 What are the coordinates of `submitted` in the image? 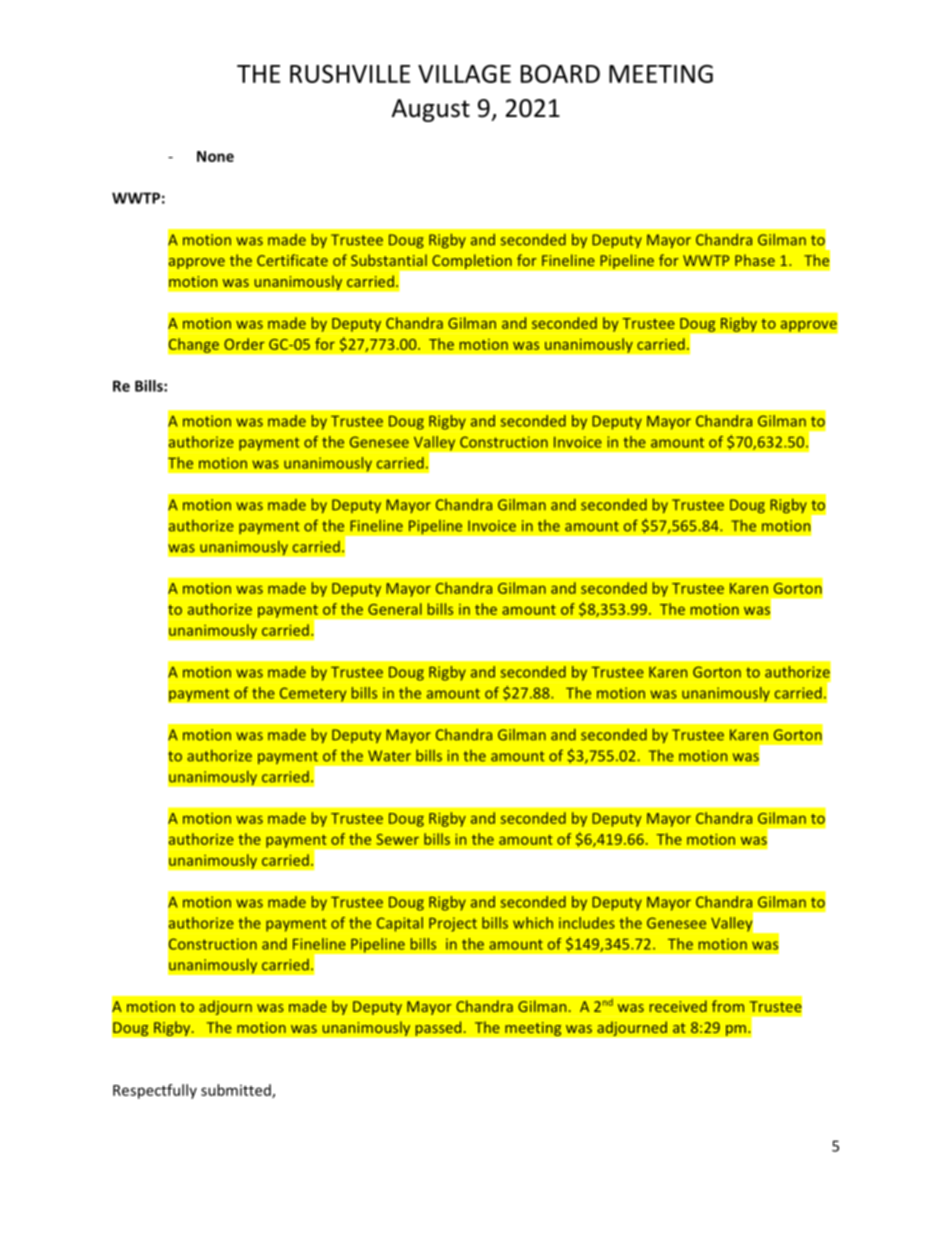 It's located at (237, 1091).
